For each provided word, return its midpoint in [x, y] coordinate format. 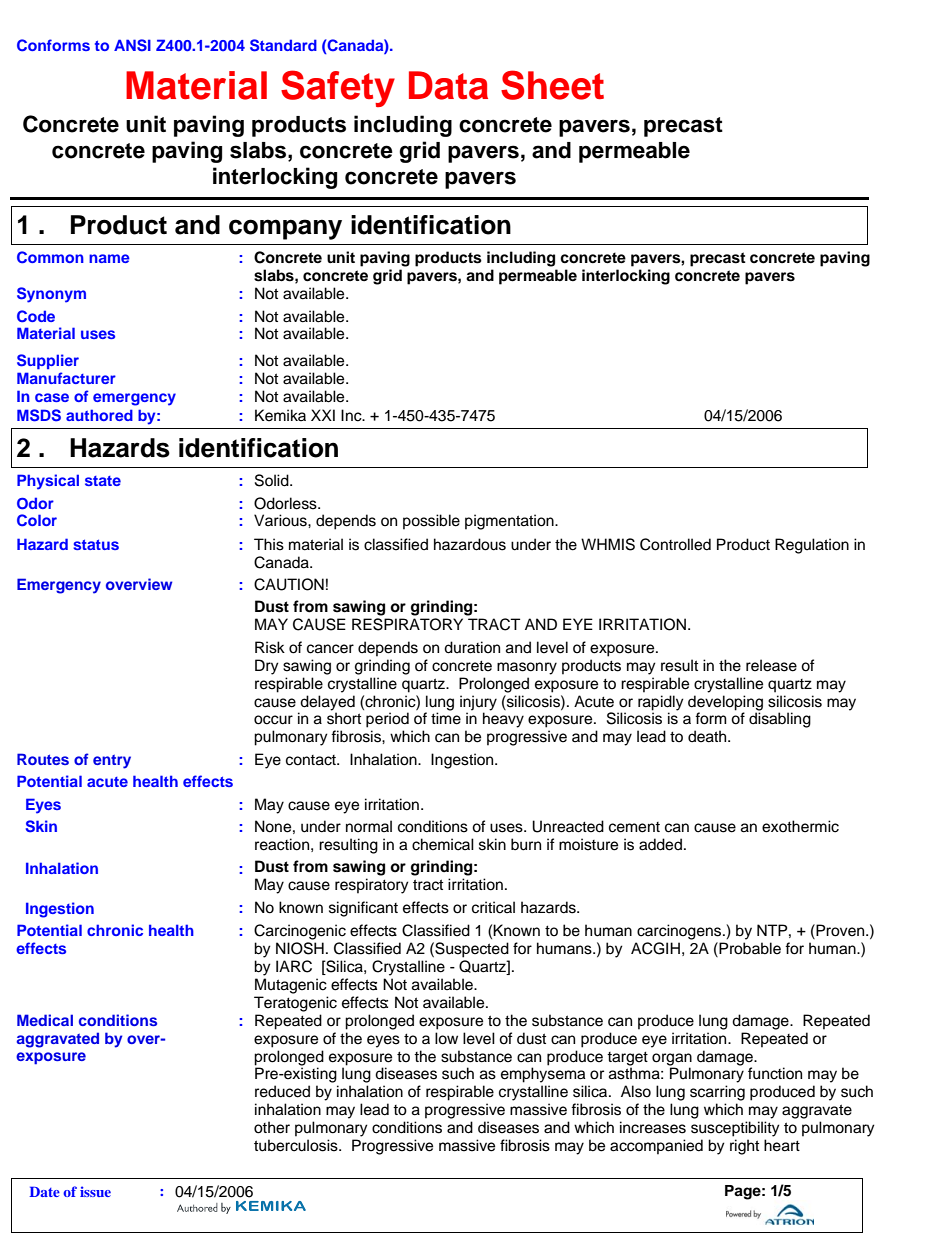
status [96, 544]
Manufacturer [66, 378]
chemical [443, 844]
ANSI [132, 45]
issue [95, 1191]
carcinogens [680, 932]
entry [112, 762]
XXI [323, 415]
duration [472, 647]
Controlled [675, 544]
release [771, 665]
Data [448, 85]
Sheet [552, 85]
